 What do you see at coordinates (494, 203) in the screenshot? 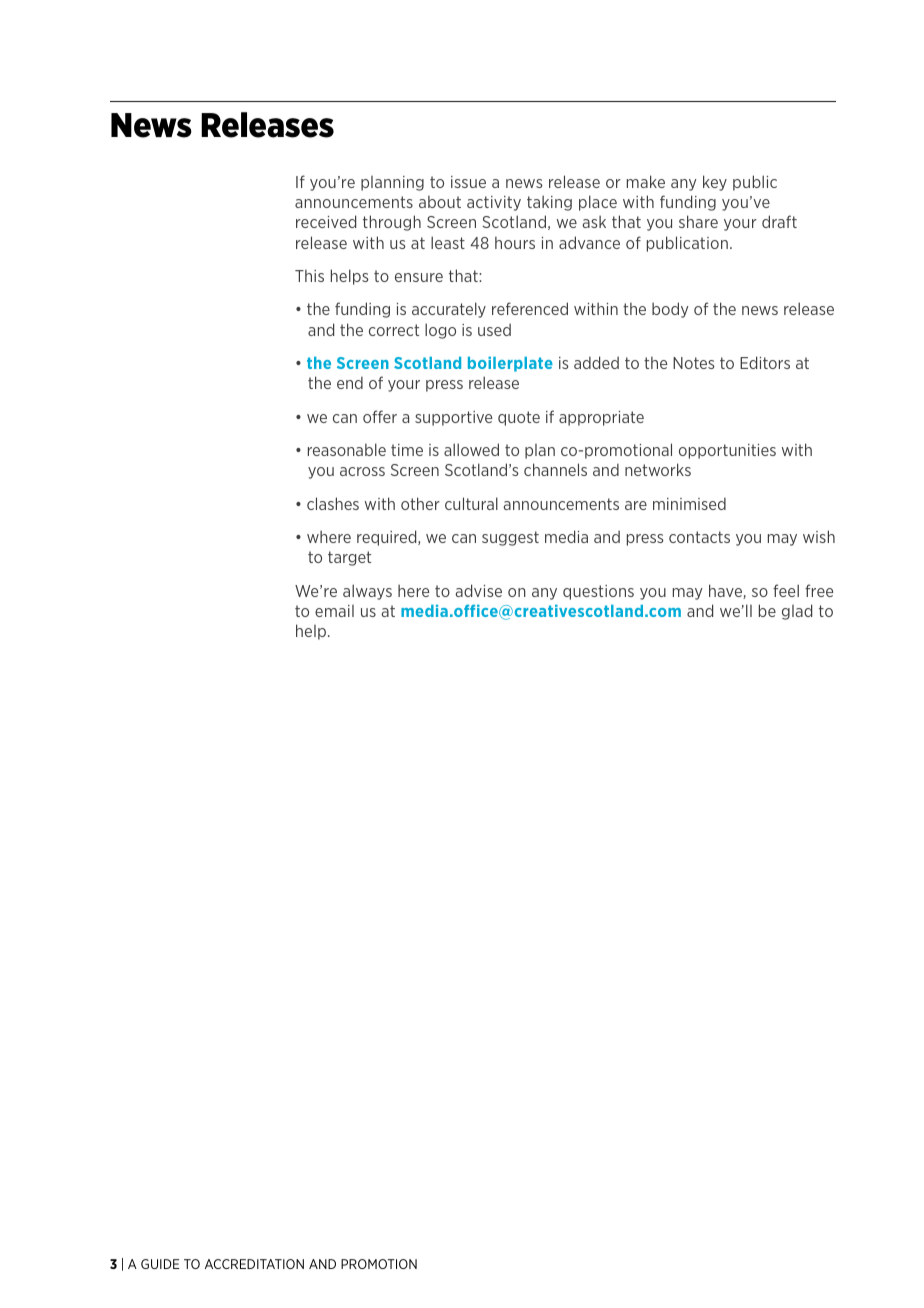
I see `activity` at bounding box center [494, 203].
